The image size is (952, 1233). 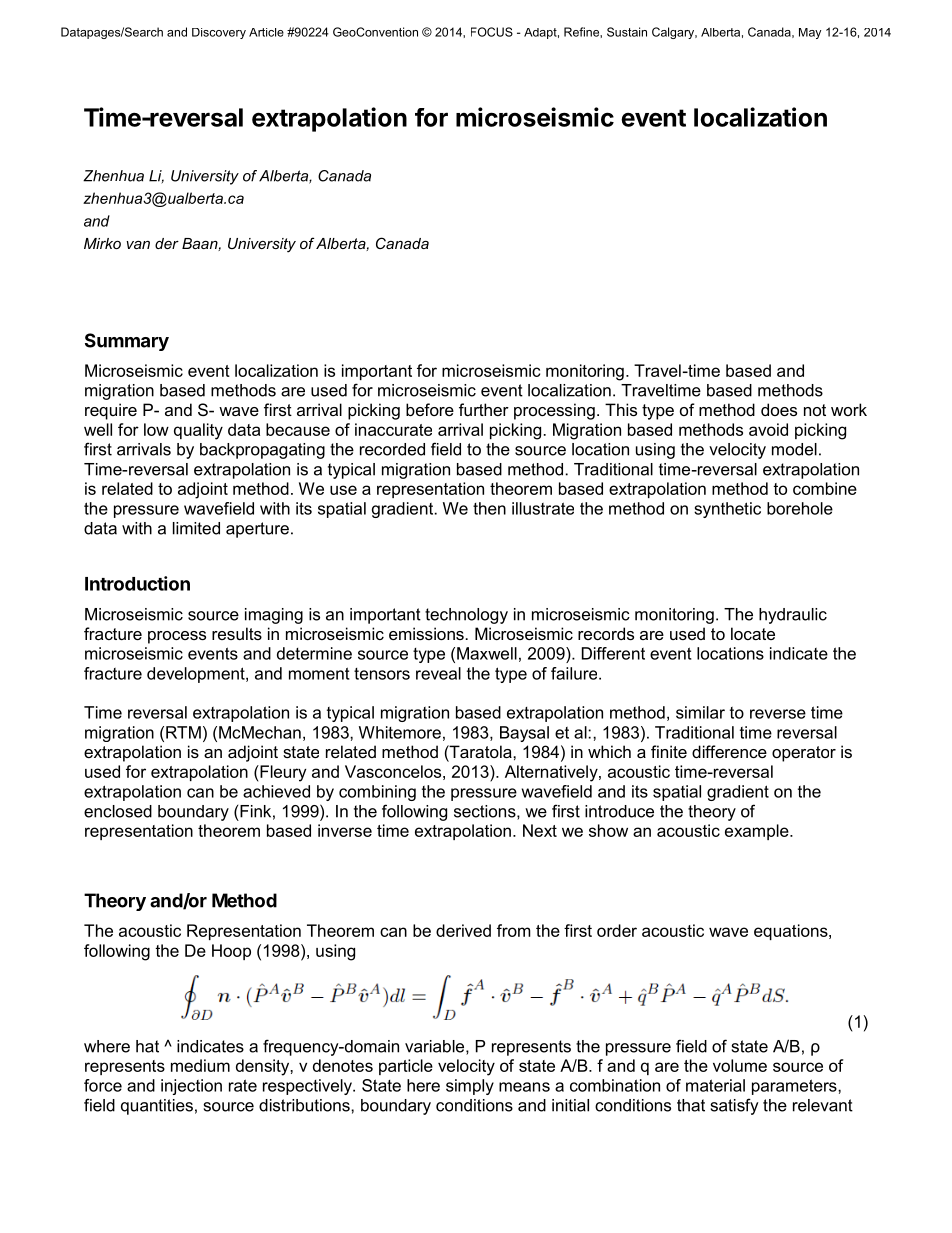 I want to click on simply, so click(x=470, y=1087).
